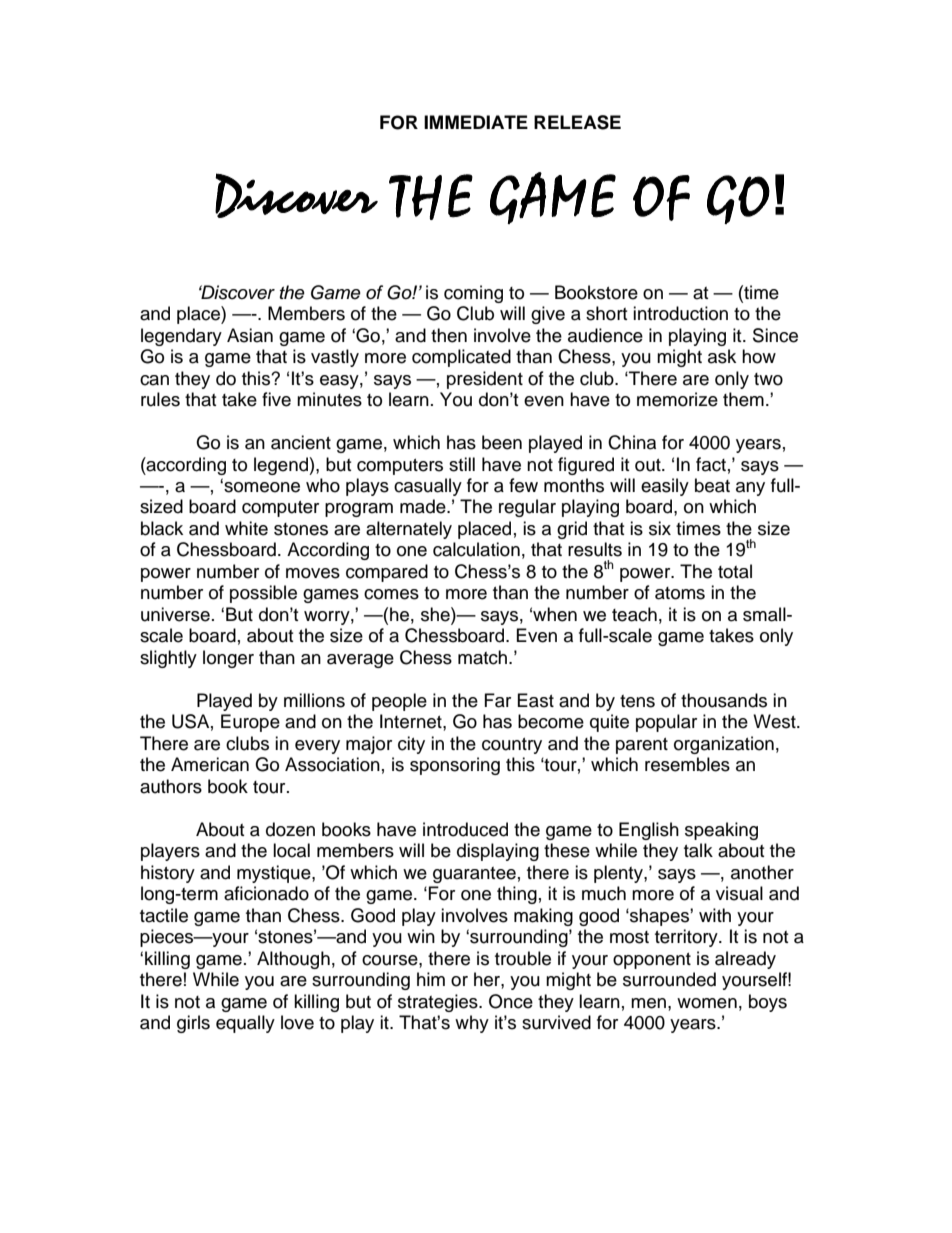 The width and height of the document is (952, 1233). Describe the element at coordinates (680, 313) in the document. I see `introduction` at that location.
